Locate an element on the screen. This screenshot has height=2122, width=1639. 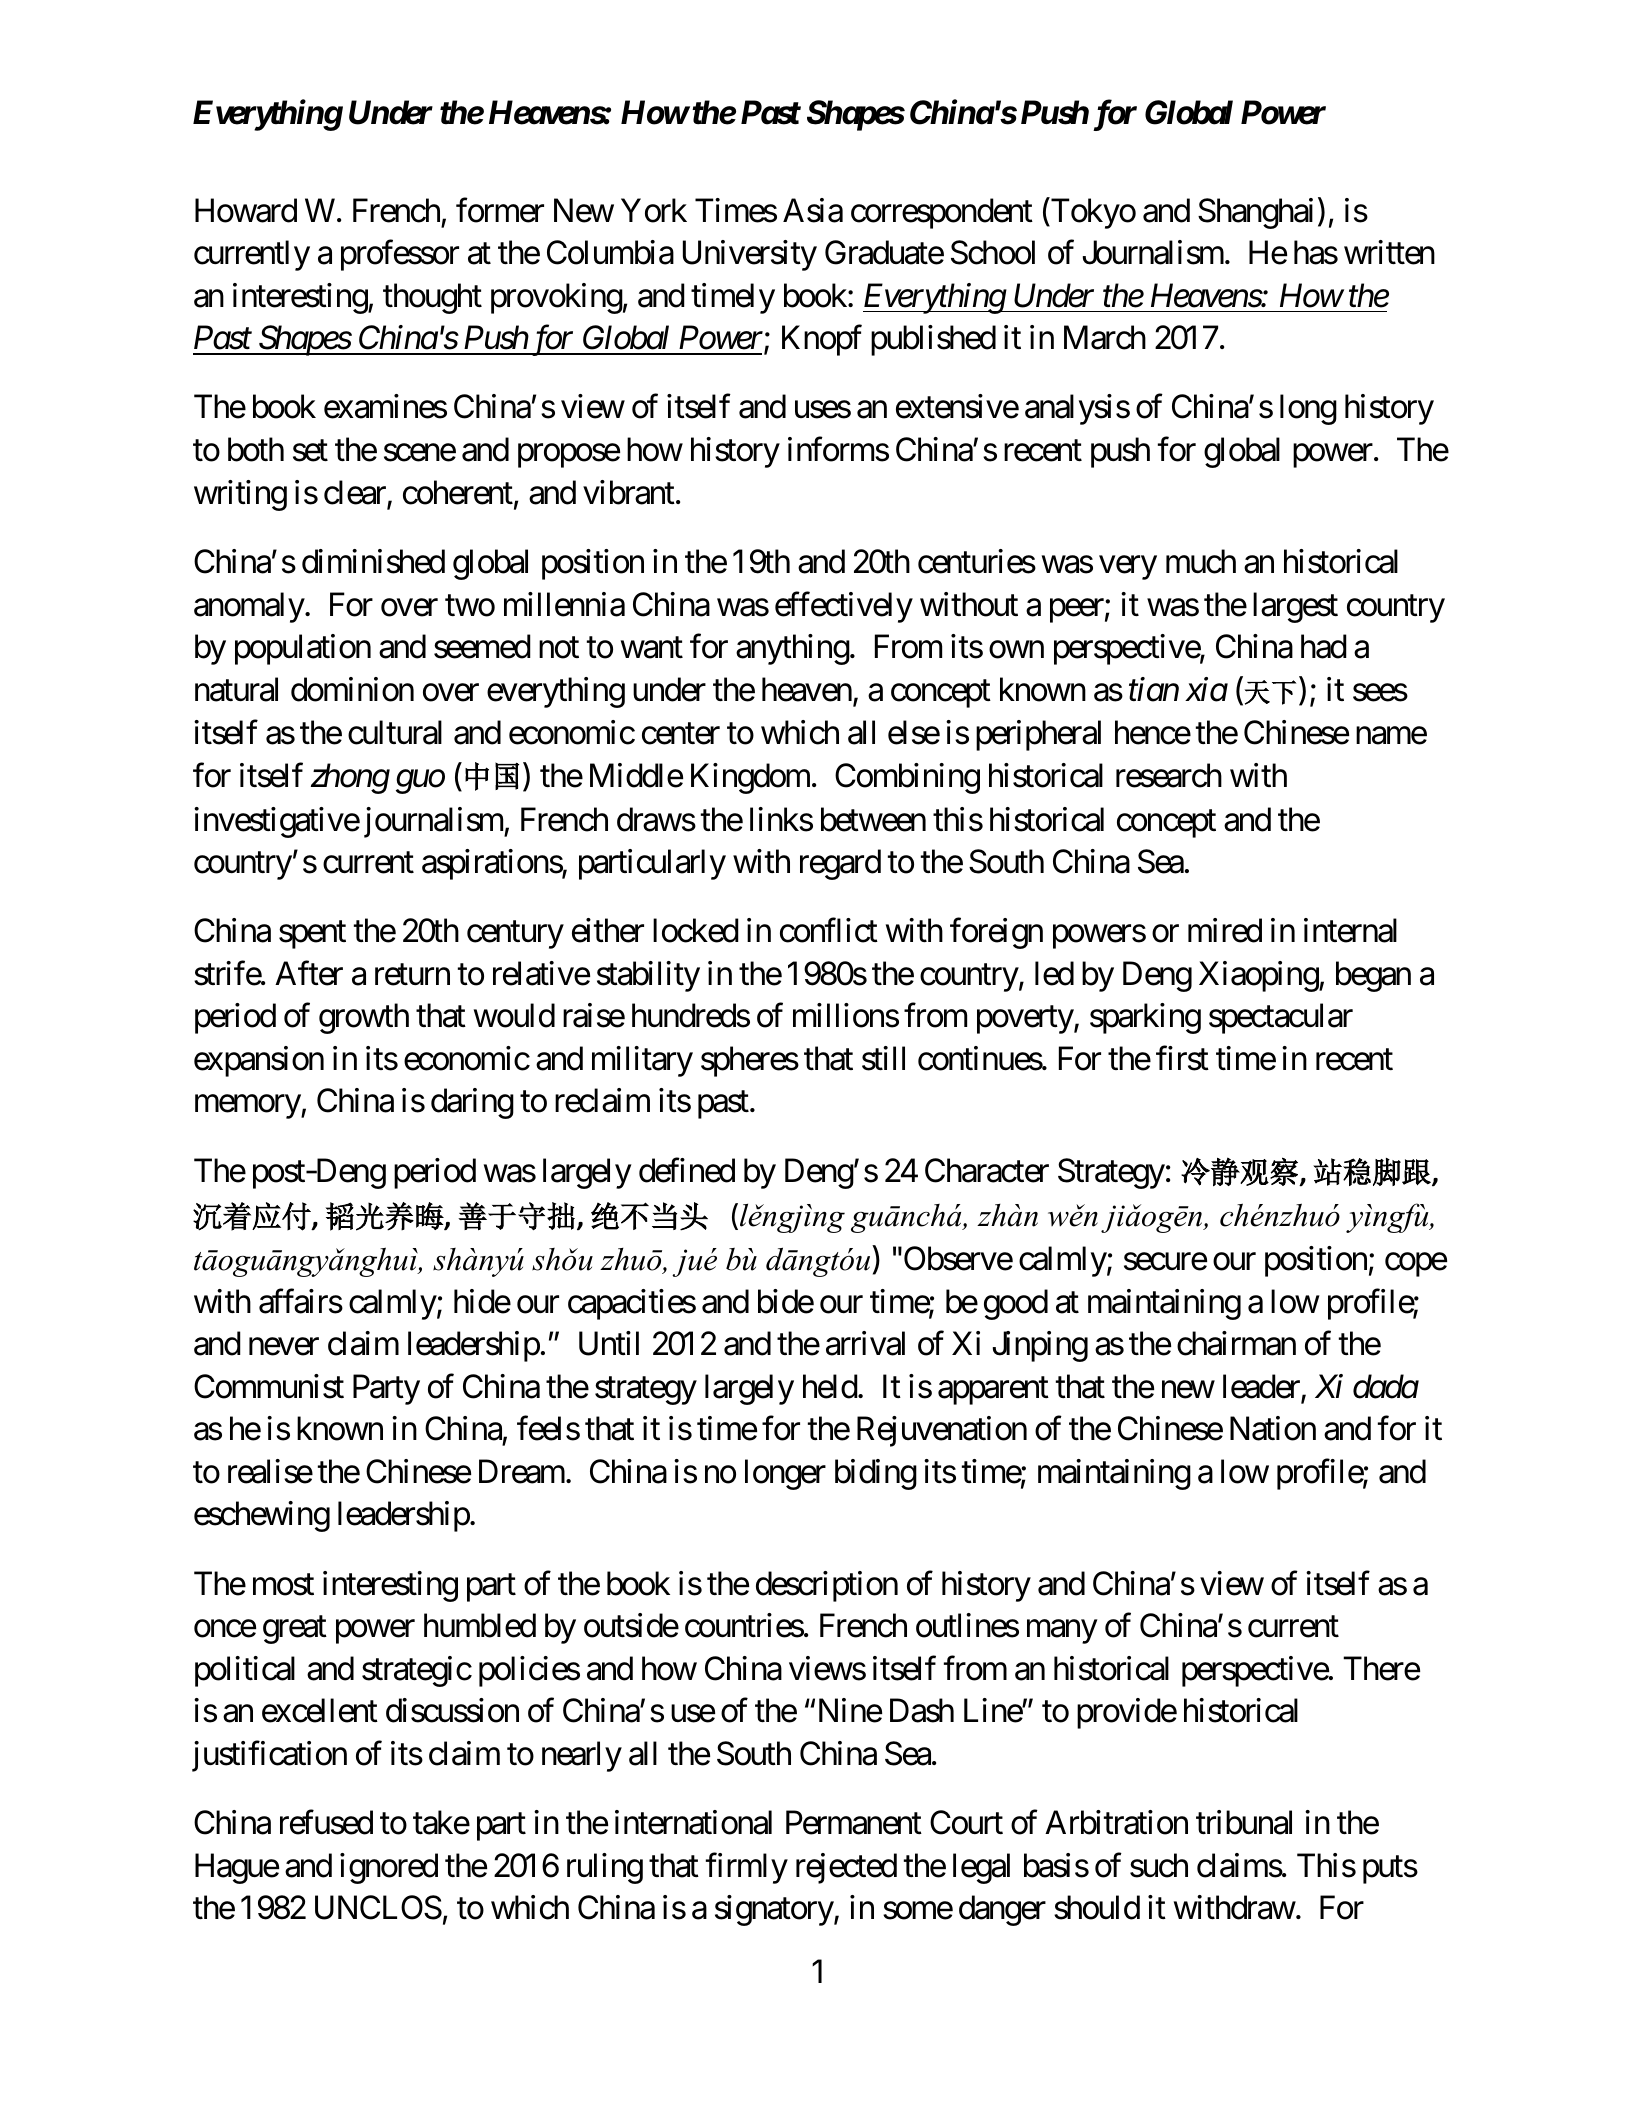
growth is located at coordinates (364, 1018).
